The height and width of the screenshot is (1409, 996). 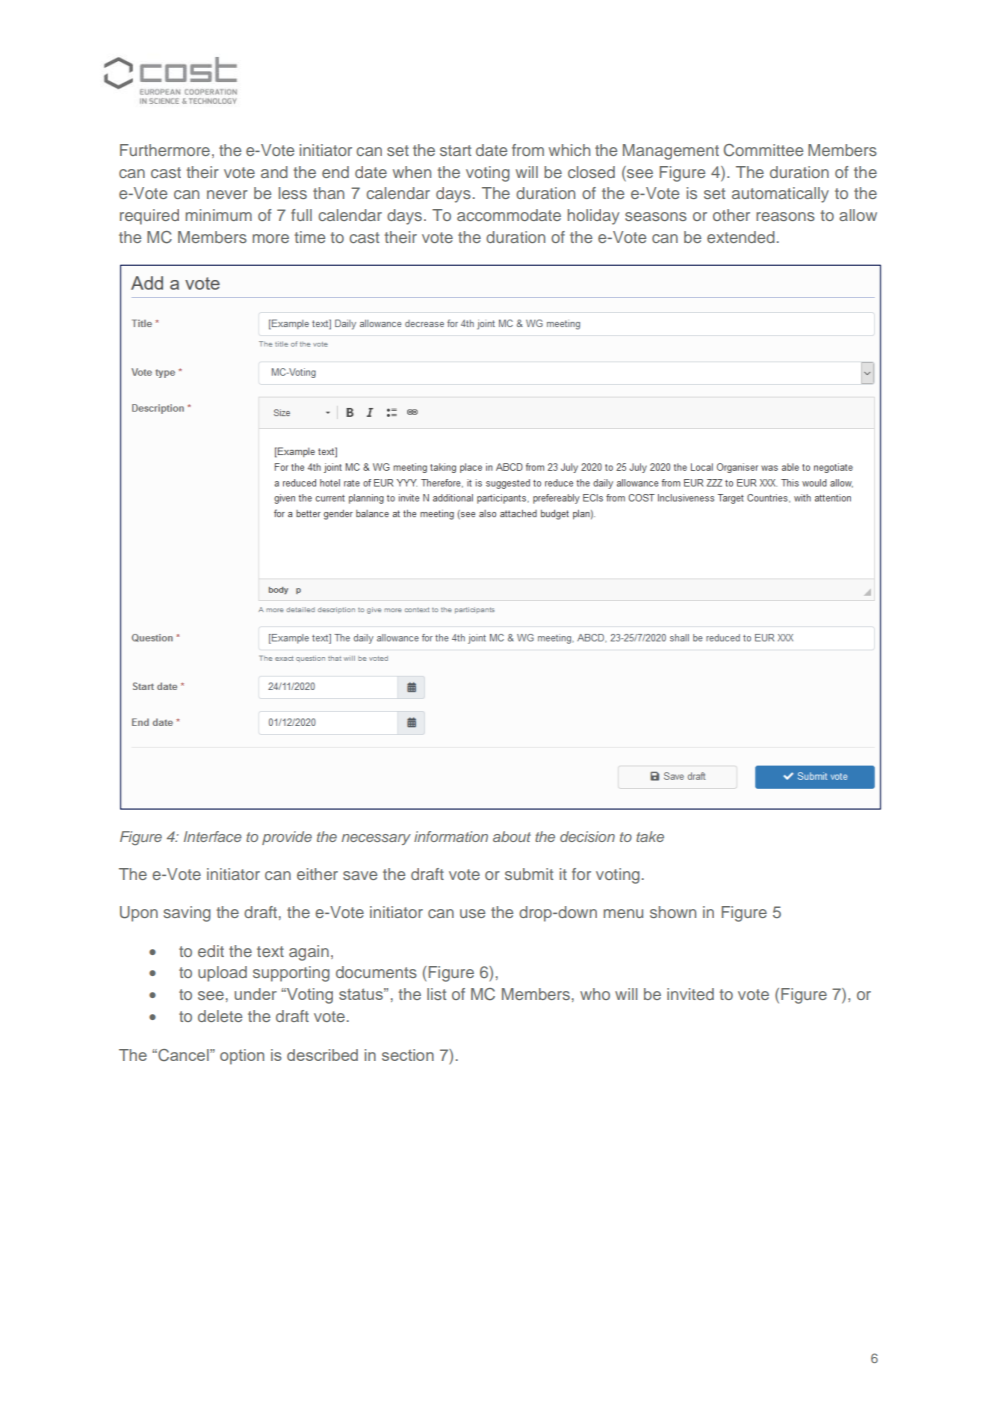 What do you see at coordinates (218, 215) in the screenshot?
I see `minimum` at bounding box center [218, 215].
